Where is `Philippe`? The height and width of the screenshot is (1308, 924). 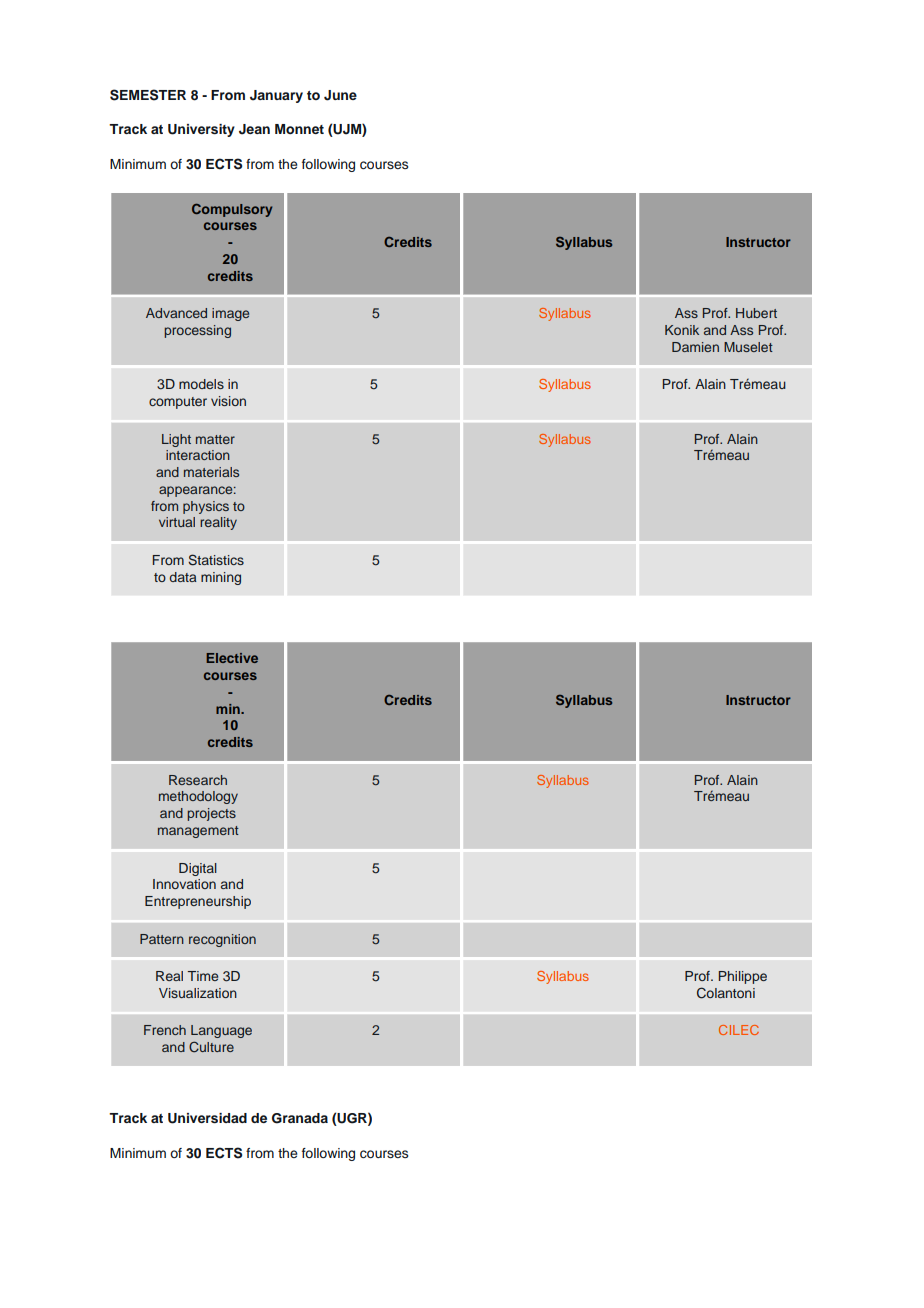
Philippe is located at coordinates (743, 977).
